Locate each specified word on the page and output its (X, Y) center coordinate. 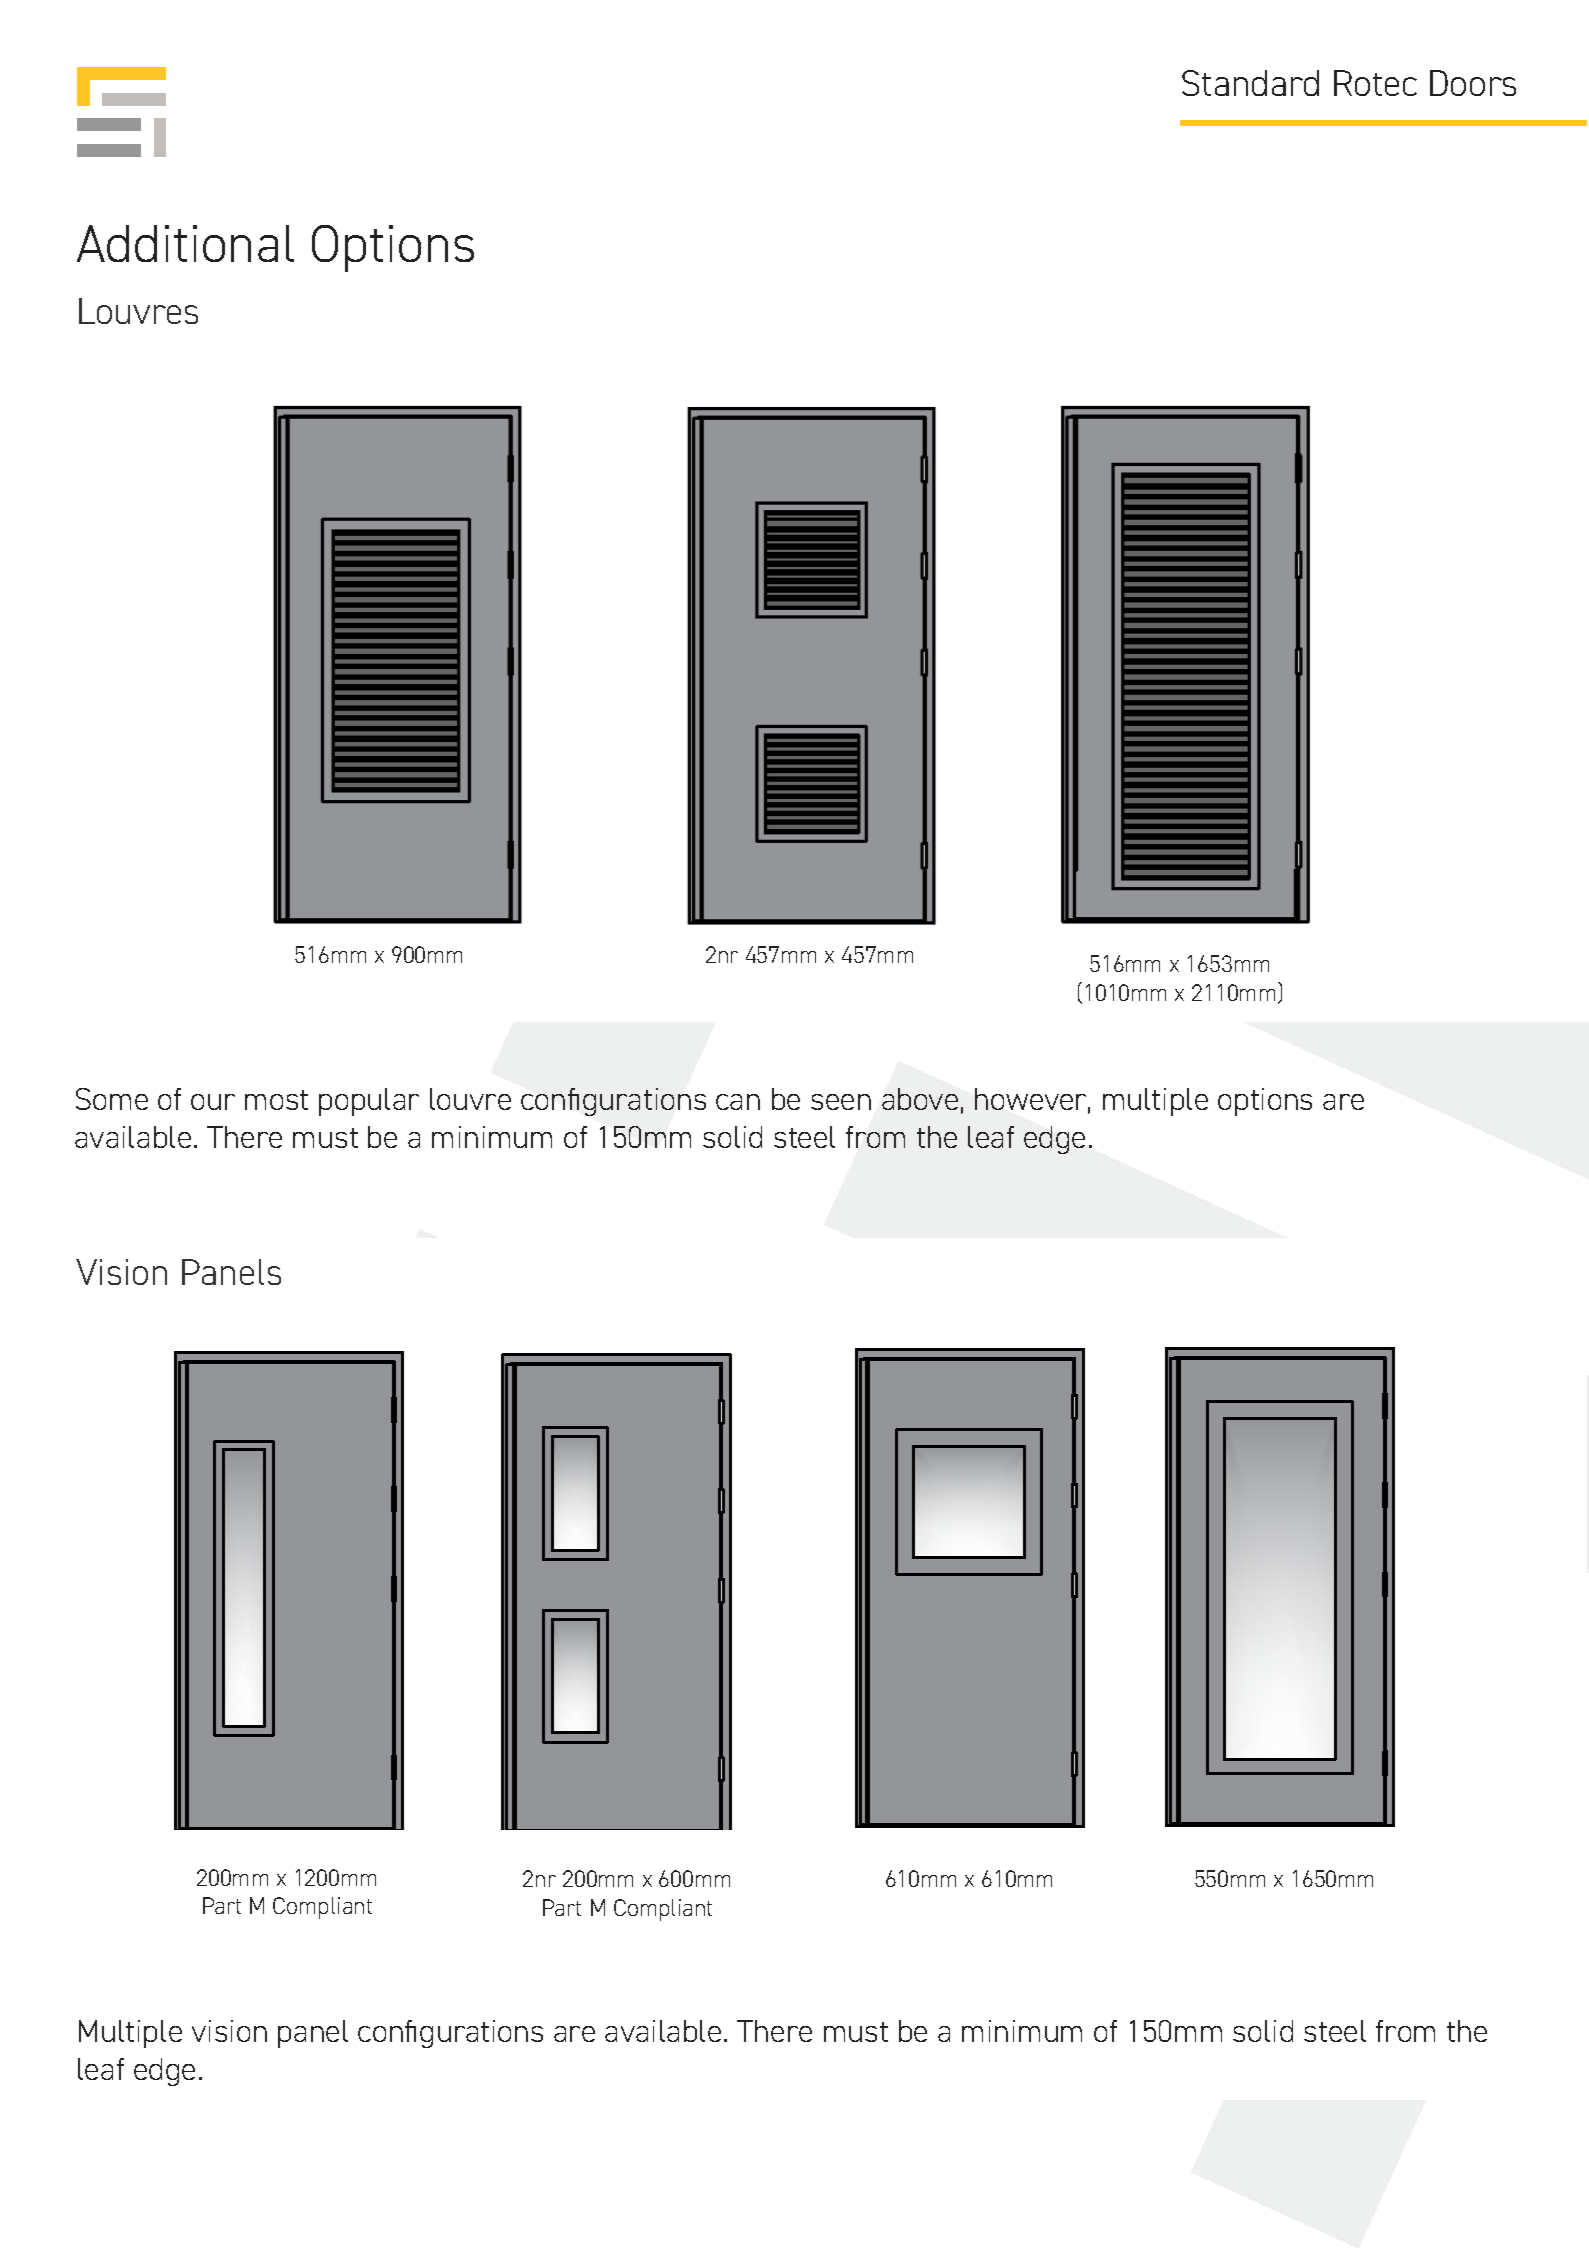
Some (112, 1099)
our (213, 1102)
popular (369, 1102)
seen (841, 1102)
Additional (185, 243)
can (738, 1102)
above (920, 1099)
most (276, 1100)
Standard (1250, 83)
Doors (1473, 83)
